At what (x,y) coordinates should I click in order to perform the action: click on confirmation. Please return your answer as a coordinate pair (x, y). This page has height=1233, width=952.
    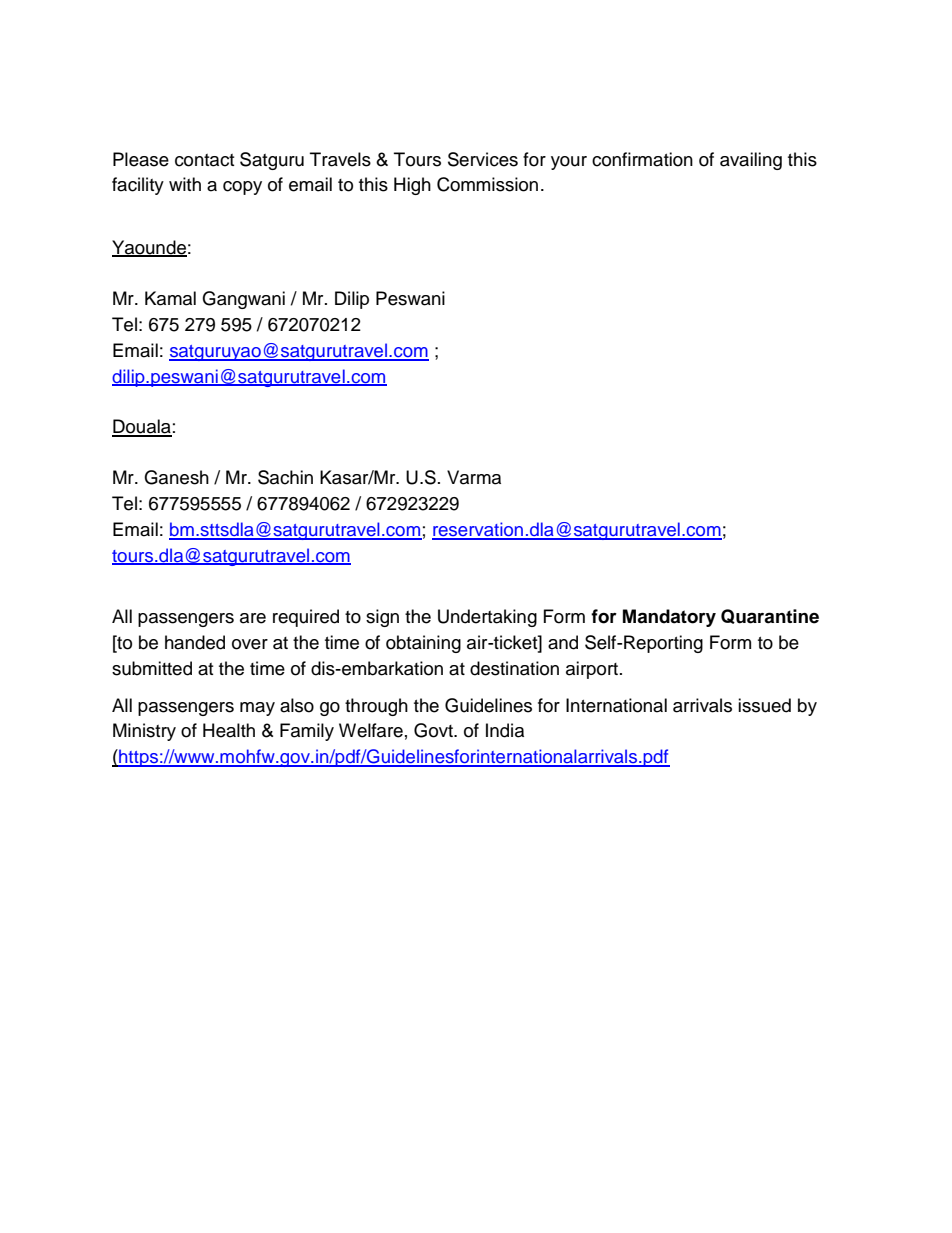
    Looking at the image, I should click on (642, 159).
